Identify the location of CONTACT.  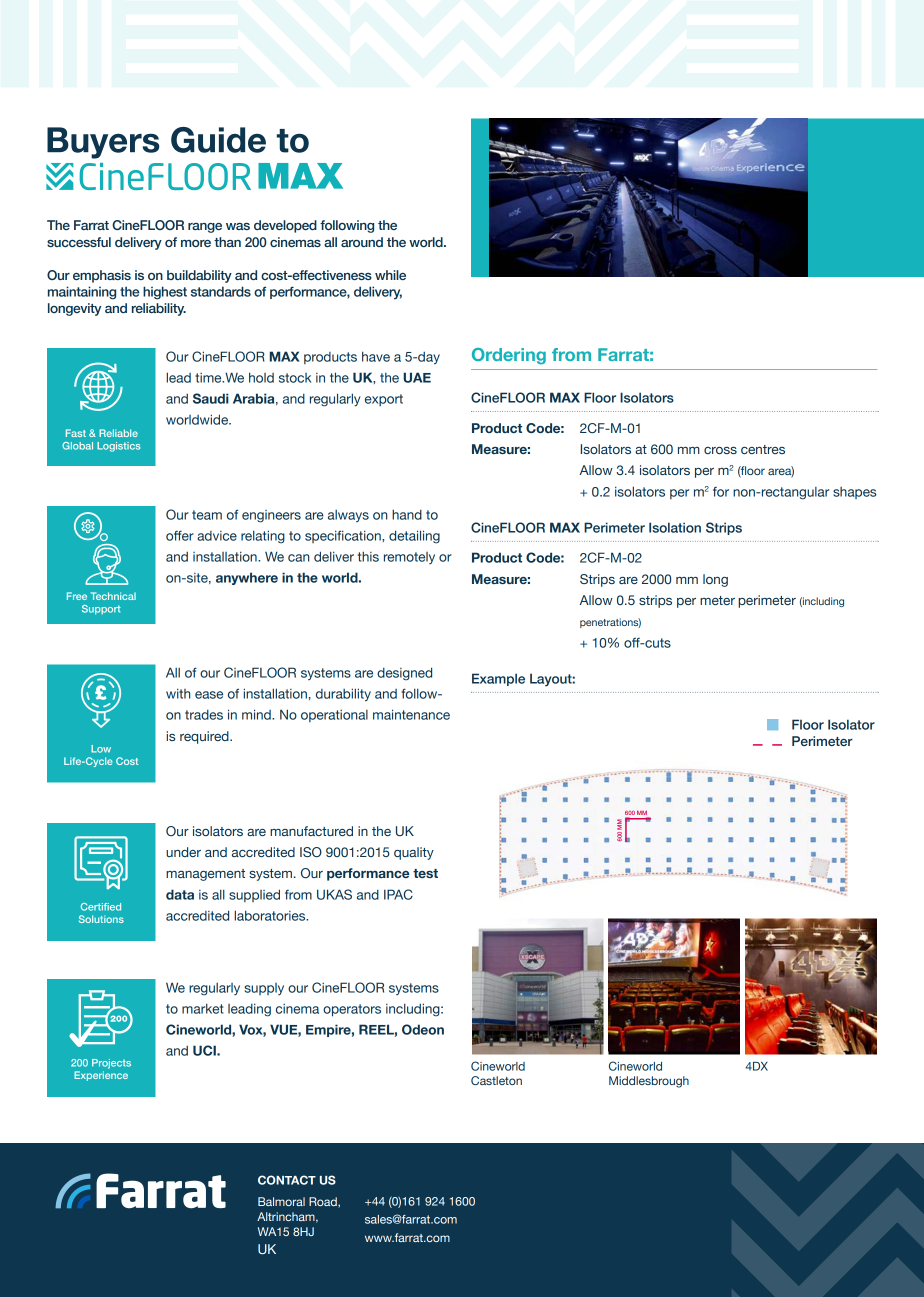
(287, 1180).
